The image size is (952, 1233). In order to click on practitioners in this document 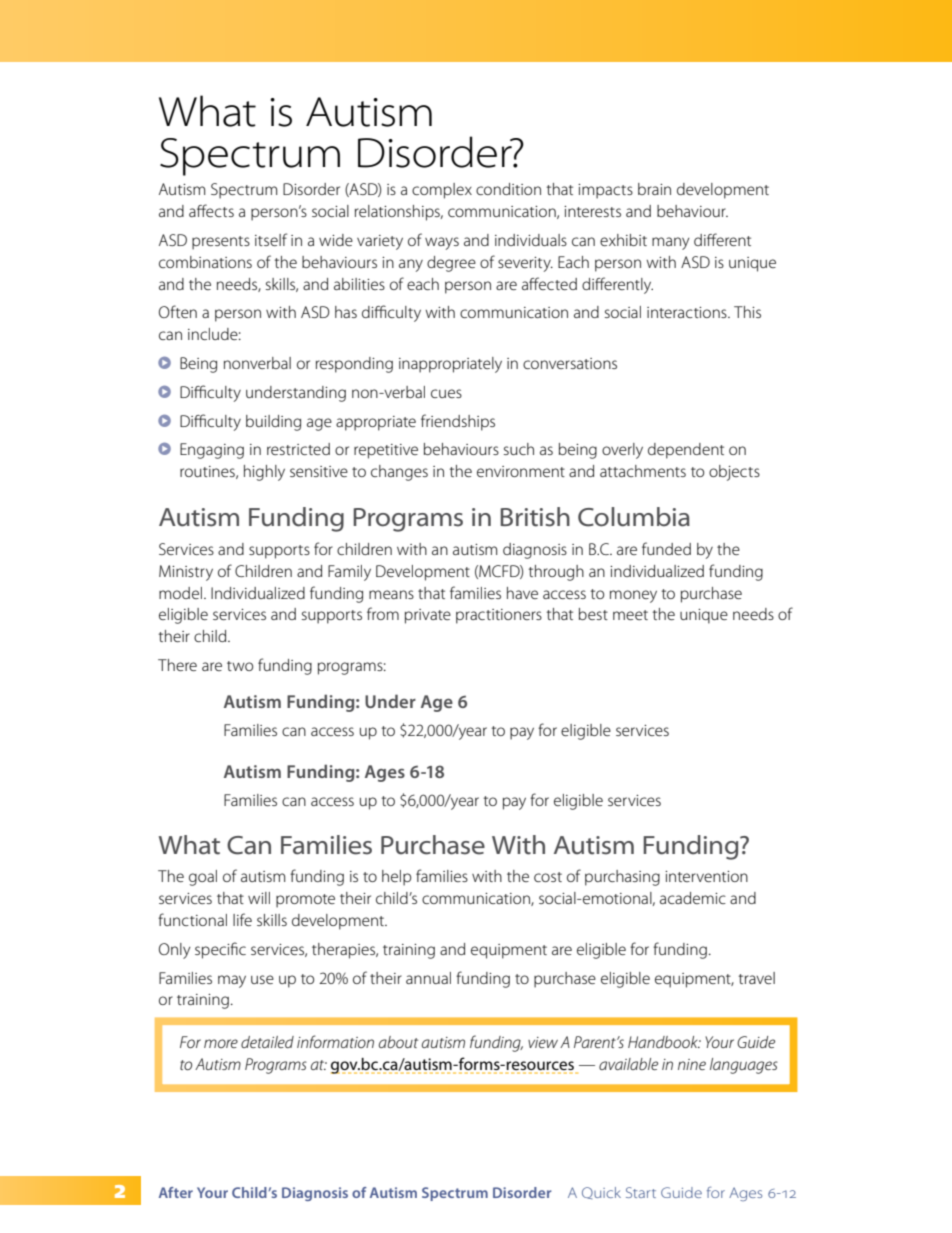, I will do `click(499, 616)`.
